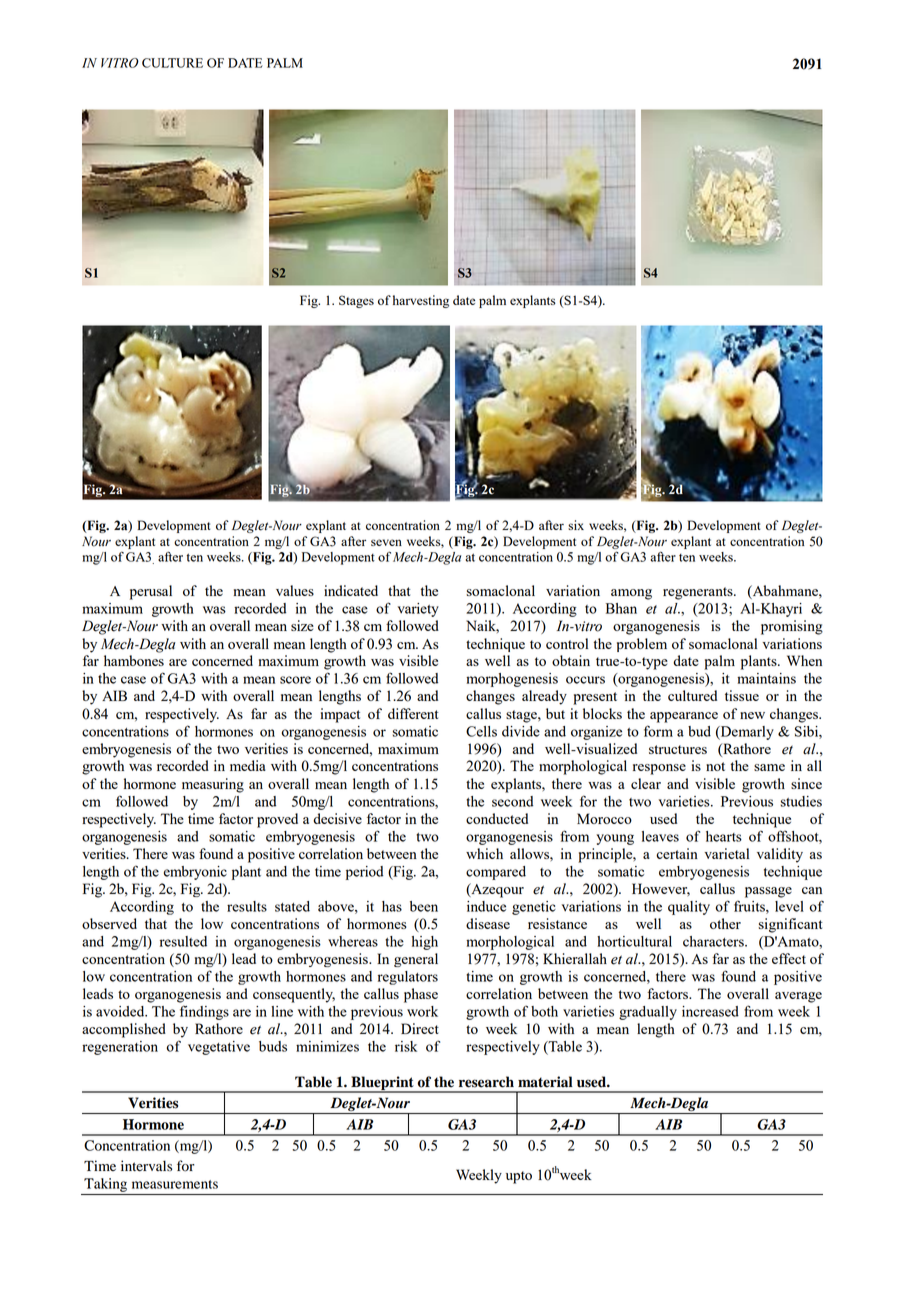  What do you see at coordinates (715, 766) in the screenshot?
I see `not` at bounding box center [715, 766].
